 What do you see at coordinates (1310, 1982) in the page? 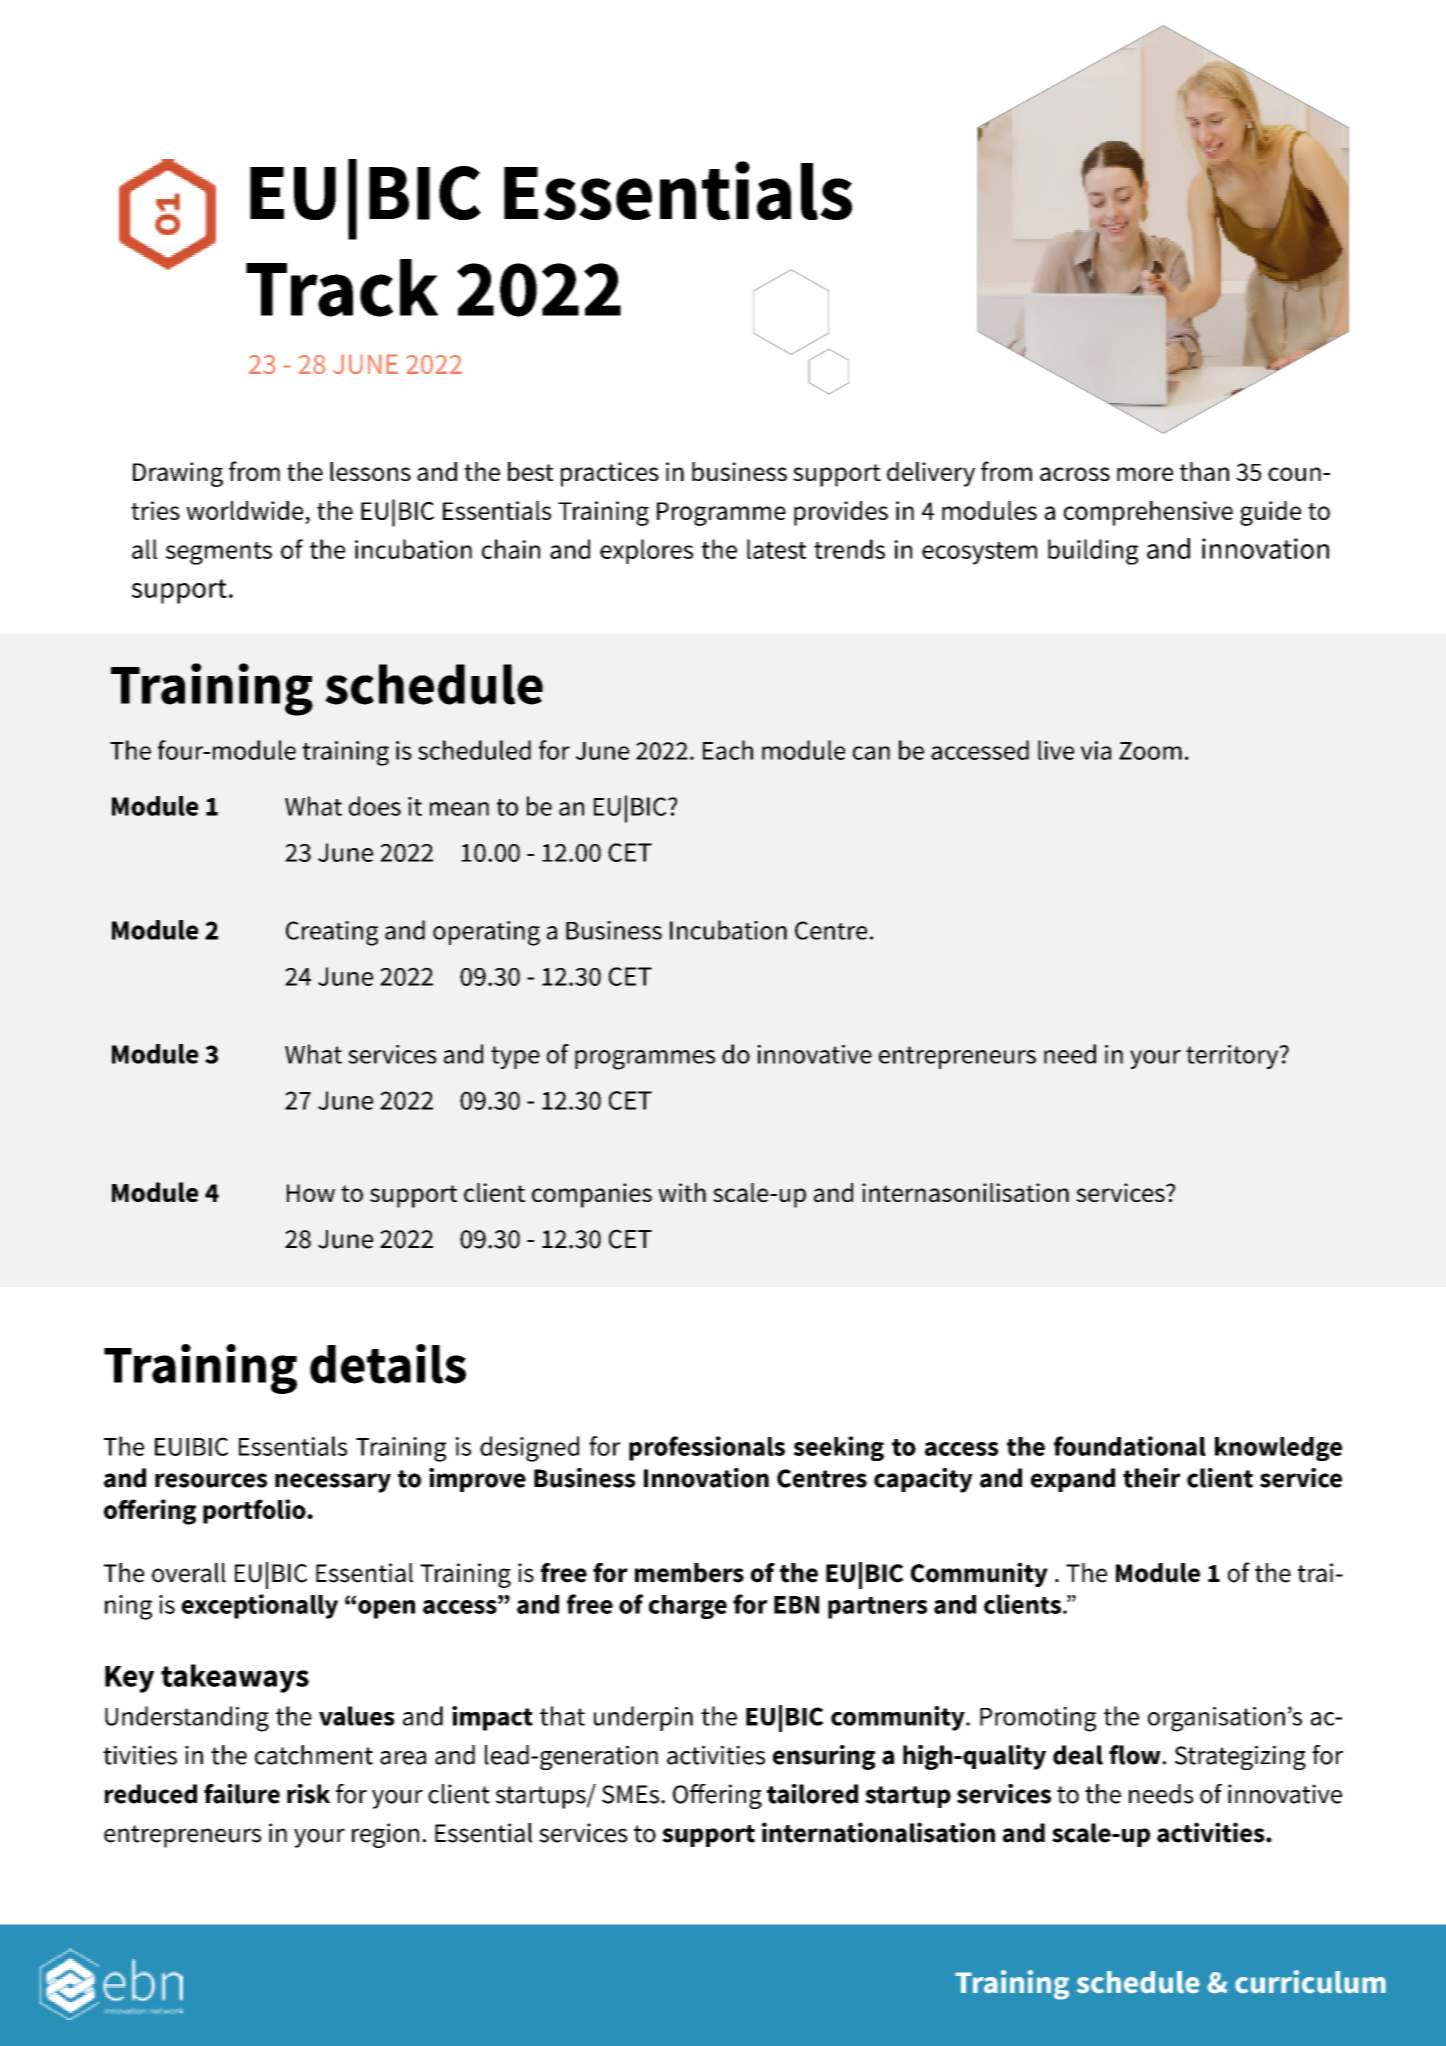
I see `curriculum` at bounding box center [1310, 1982].
